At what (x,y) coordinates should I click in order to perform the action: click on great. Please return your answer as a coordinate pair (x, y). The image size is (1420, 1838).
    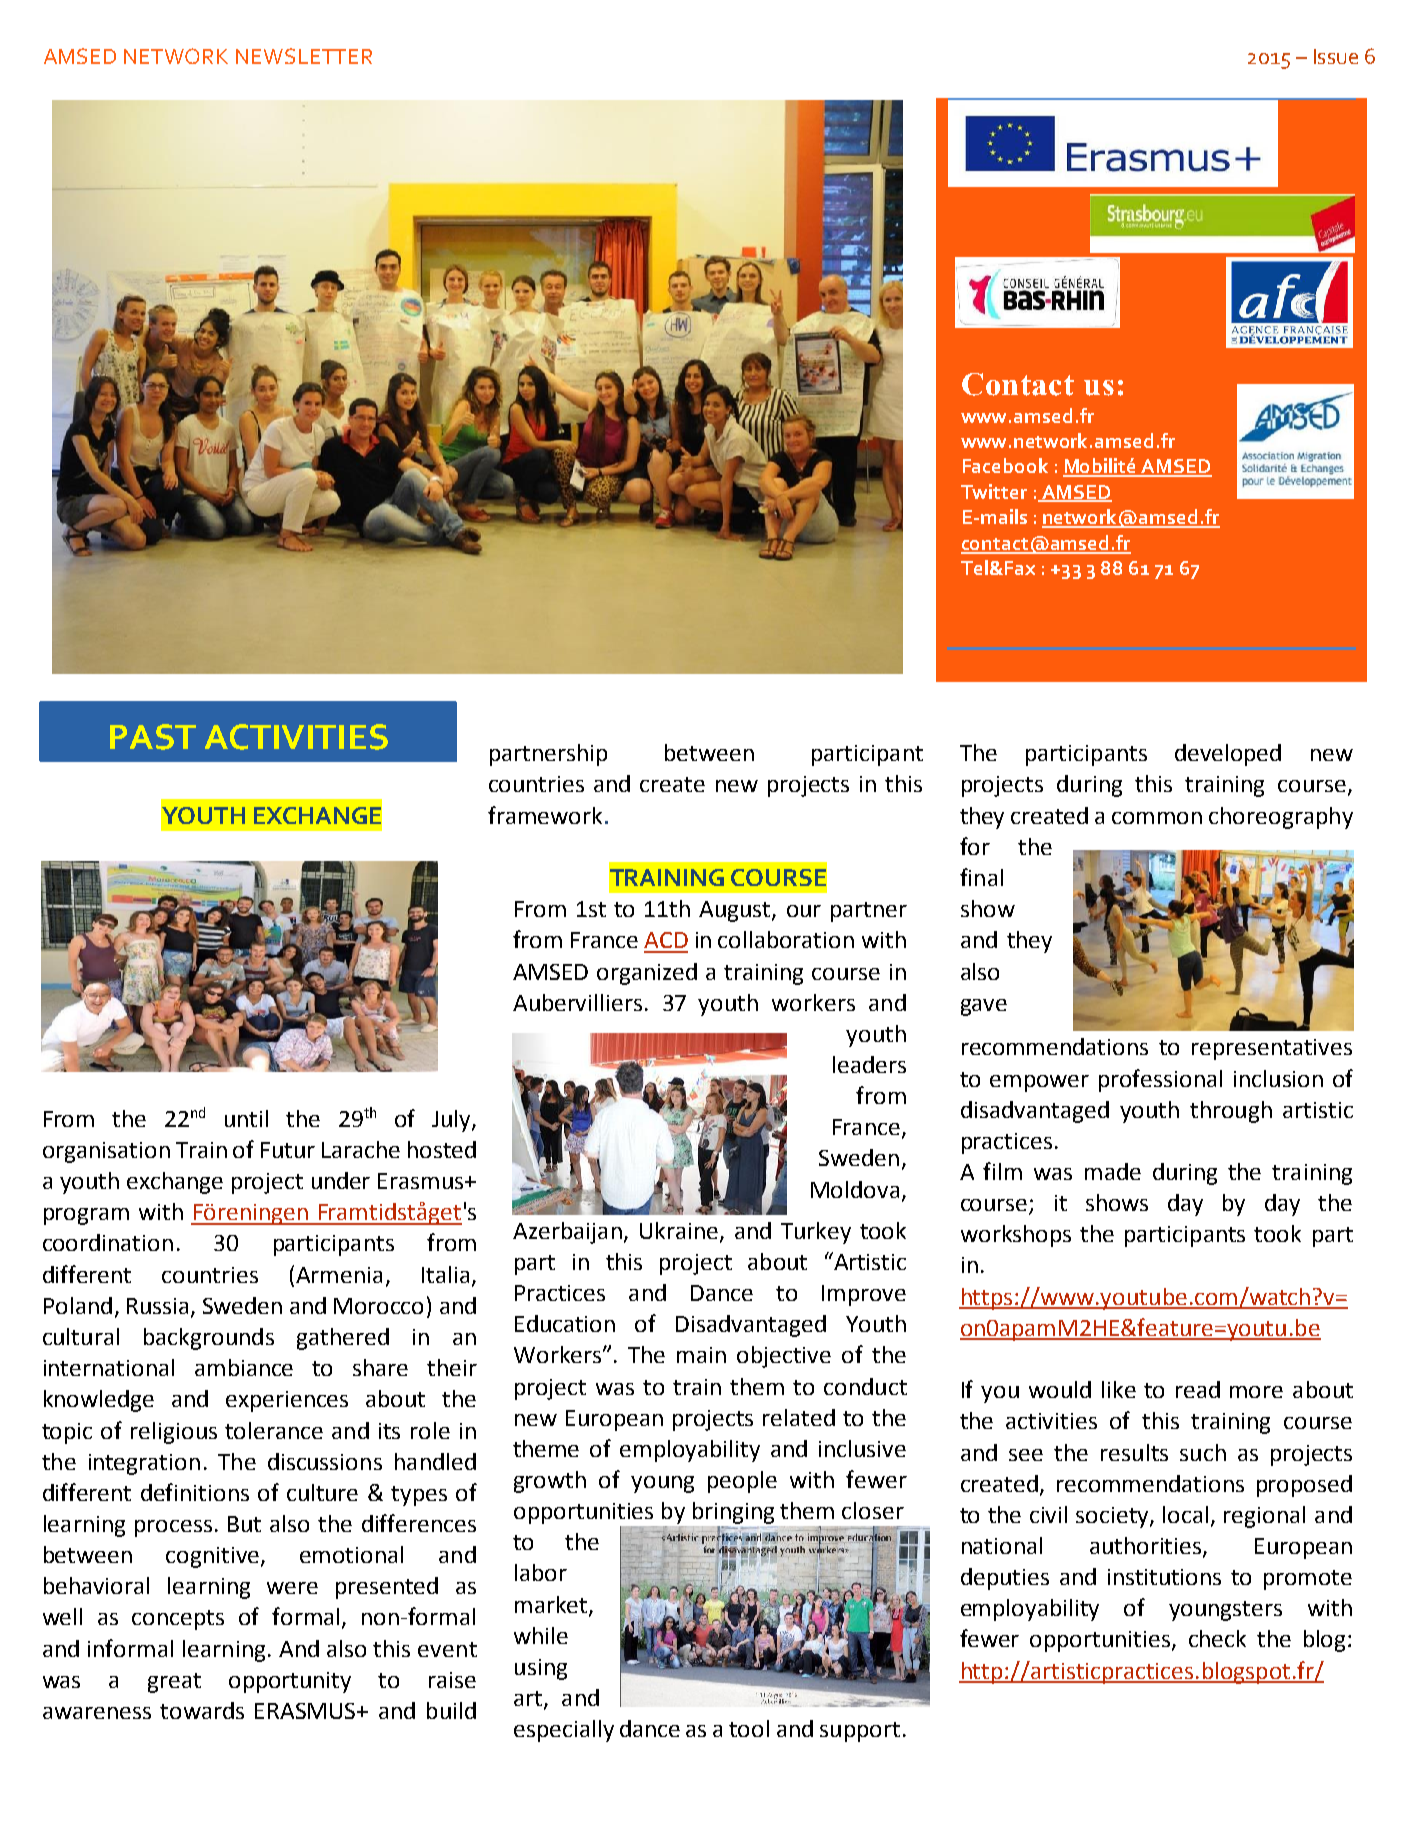
    Looking at the image, I should click on (174, 1683).
